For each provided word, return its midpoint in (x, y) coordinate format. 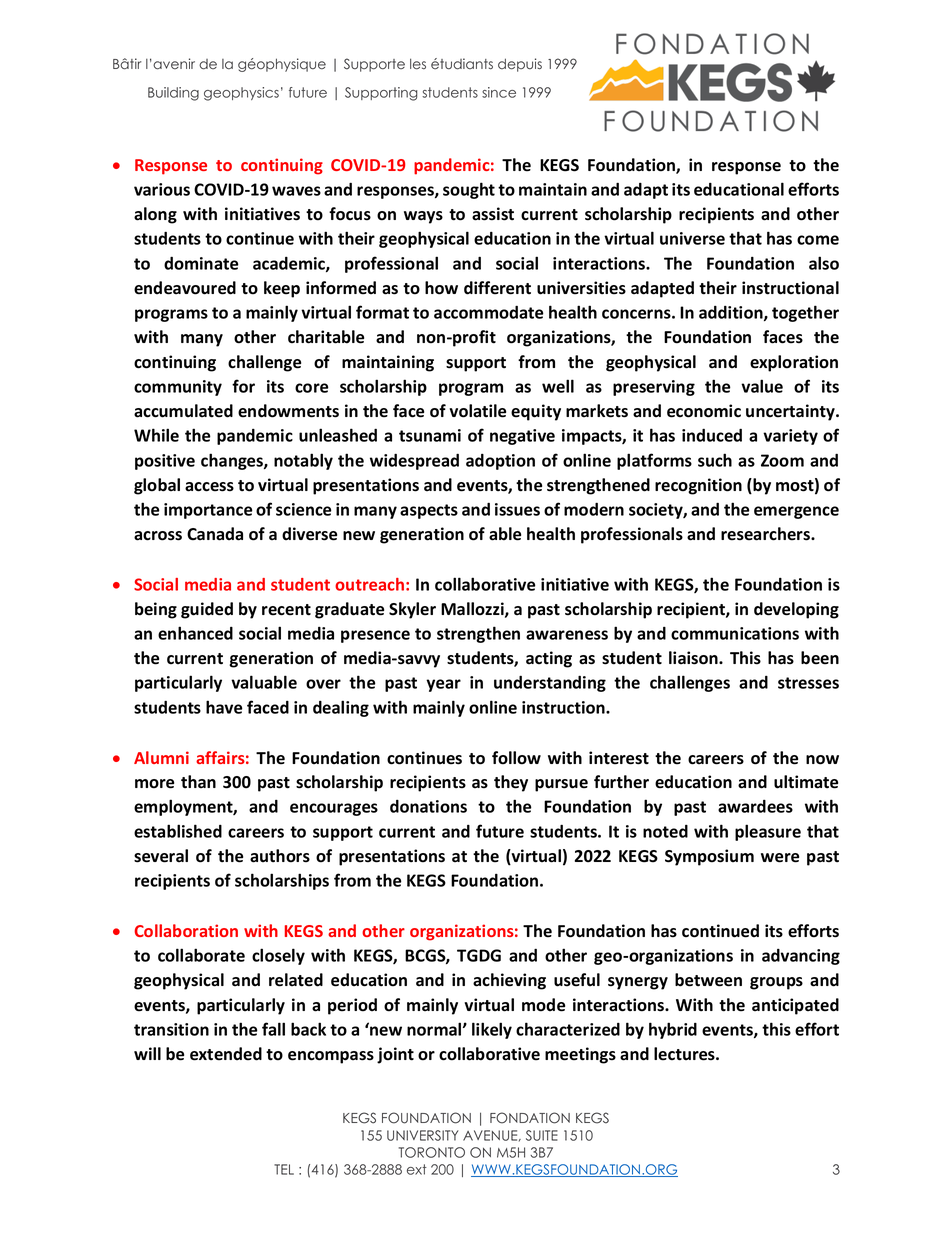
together (805, 313)
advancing (801, 957)
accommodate (489, 312)
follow (516, 758)
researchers (766, 534)
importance (208, 511)
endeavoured (185, 288)
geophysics (241, 94)
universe (692, 238)
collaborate (201, 955)
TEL (284, 1169)
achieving (509, 981)
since (499, 92)
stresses (808, 683)
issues (517, 509)
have (224, 707)
